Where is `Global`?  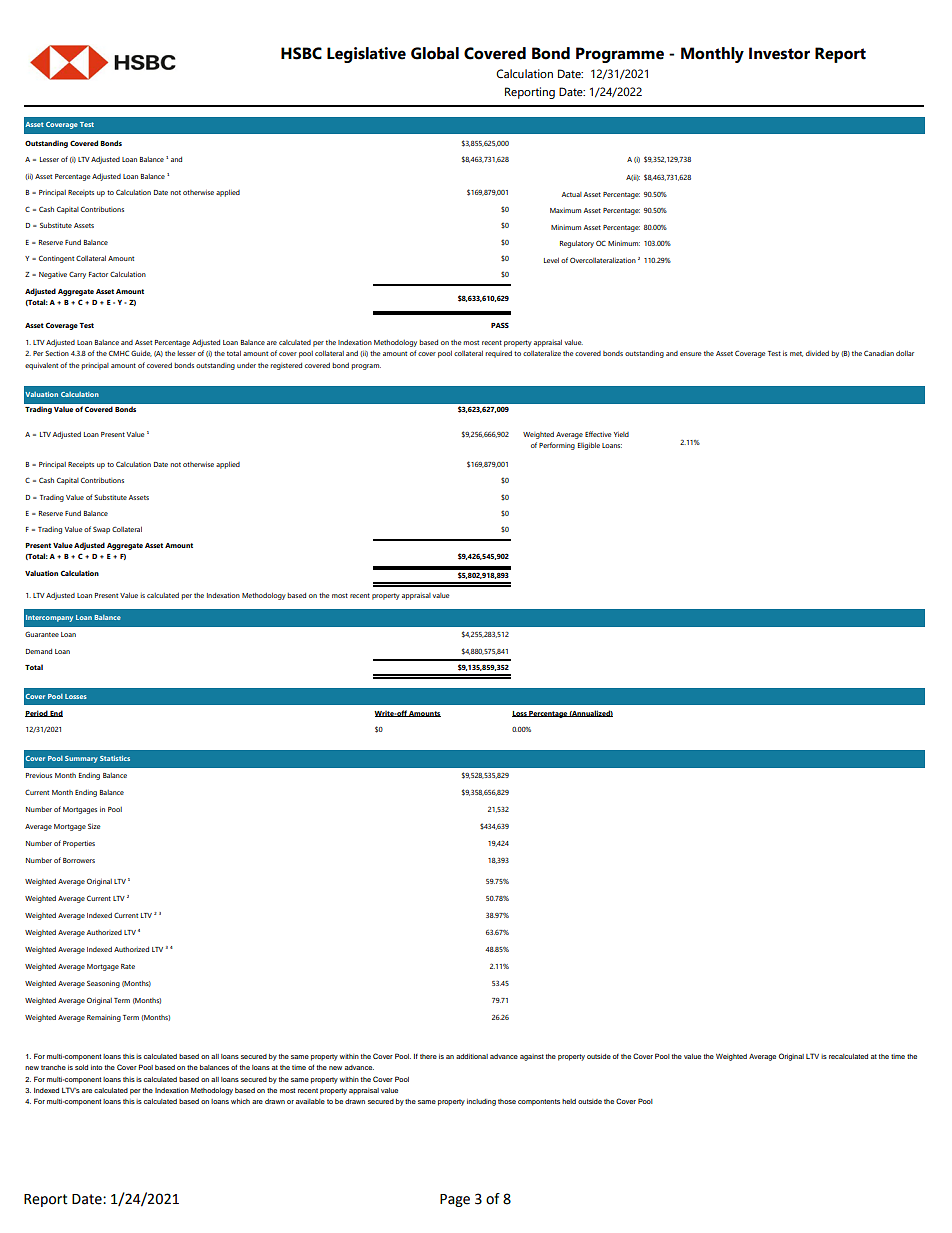
Global is located at coordinates (435, 53).
